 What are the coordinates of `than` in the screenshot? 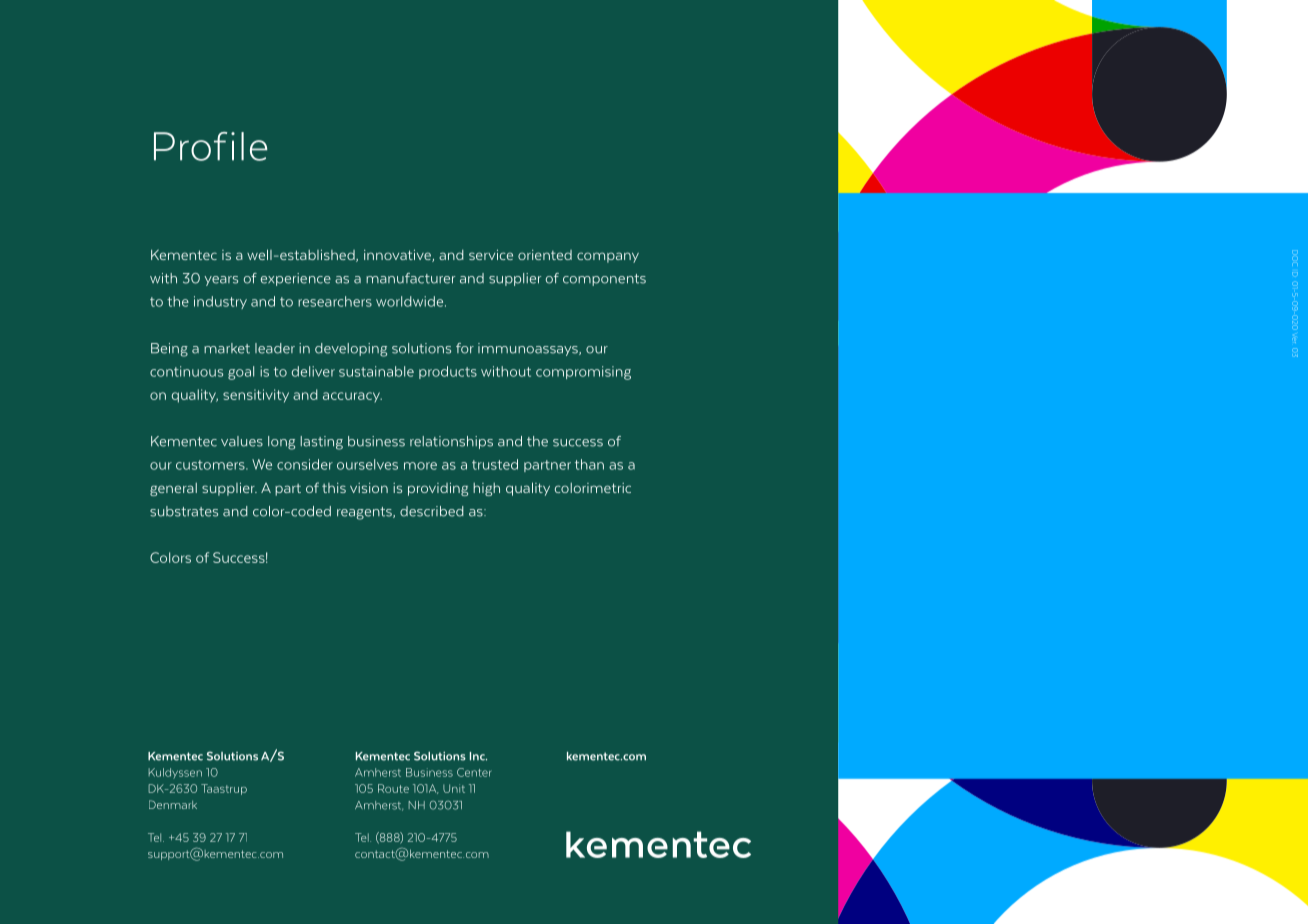 It's located at (589, 464).
